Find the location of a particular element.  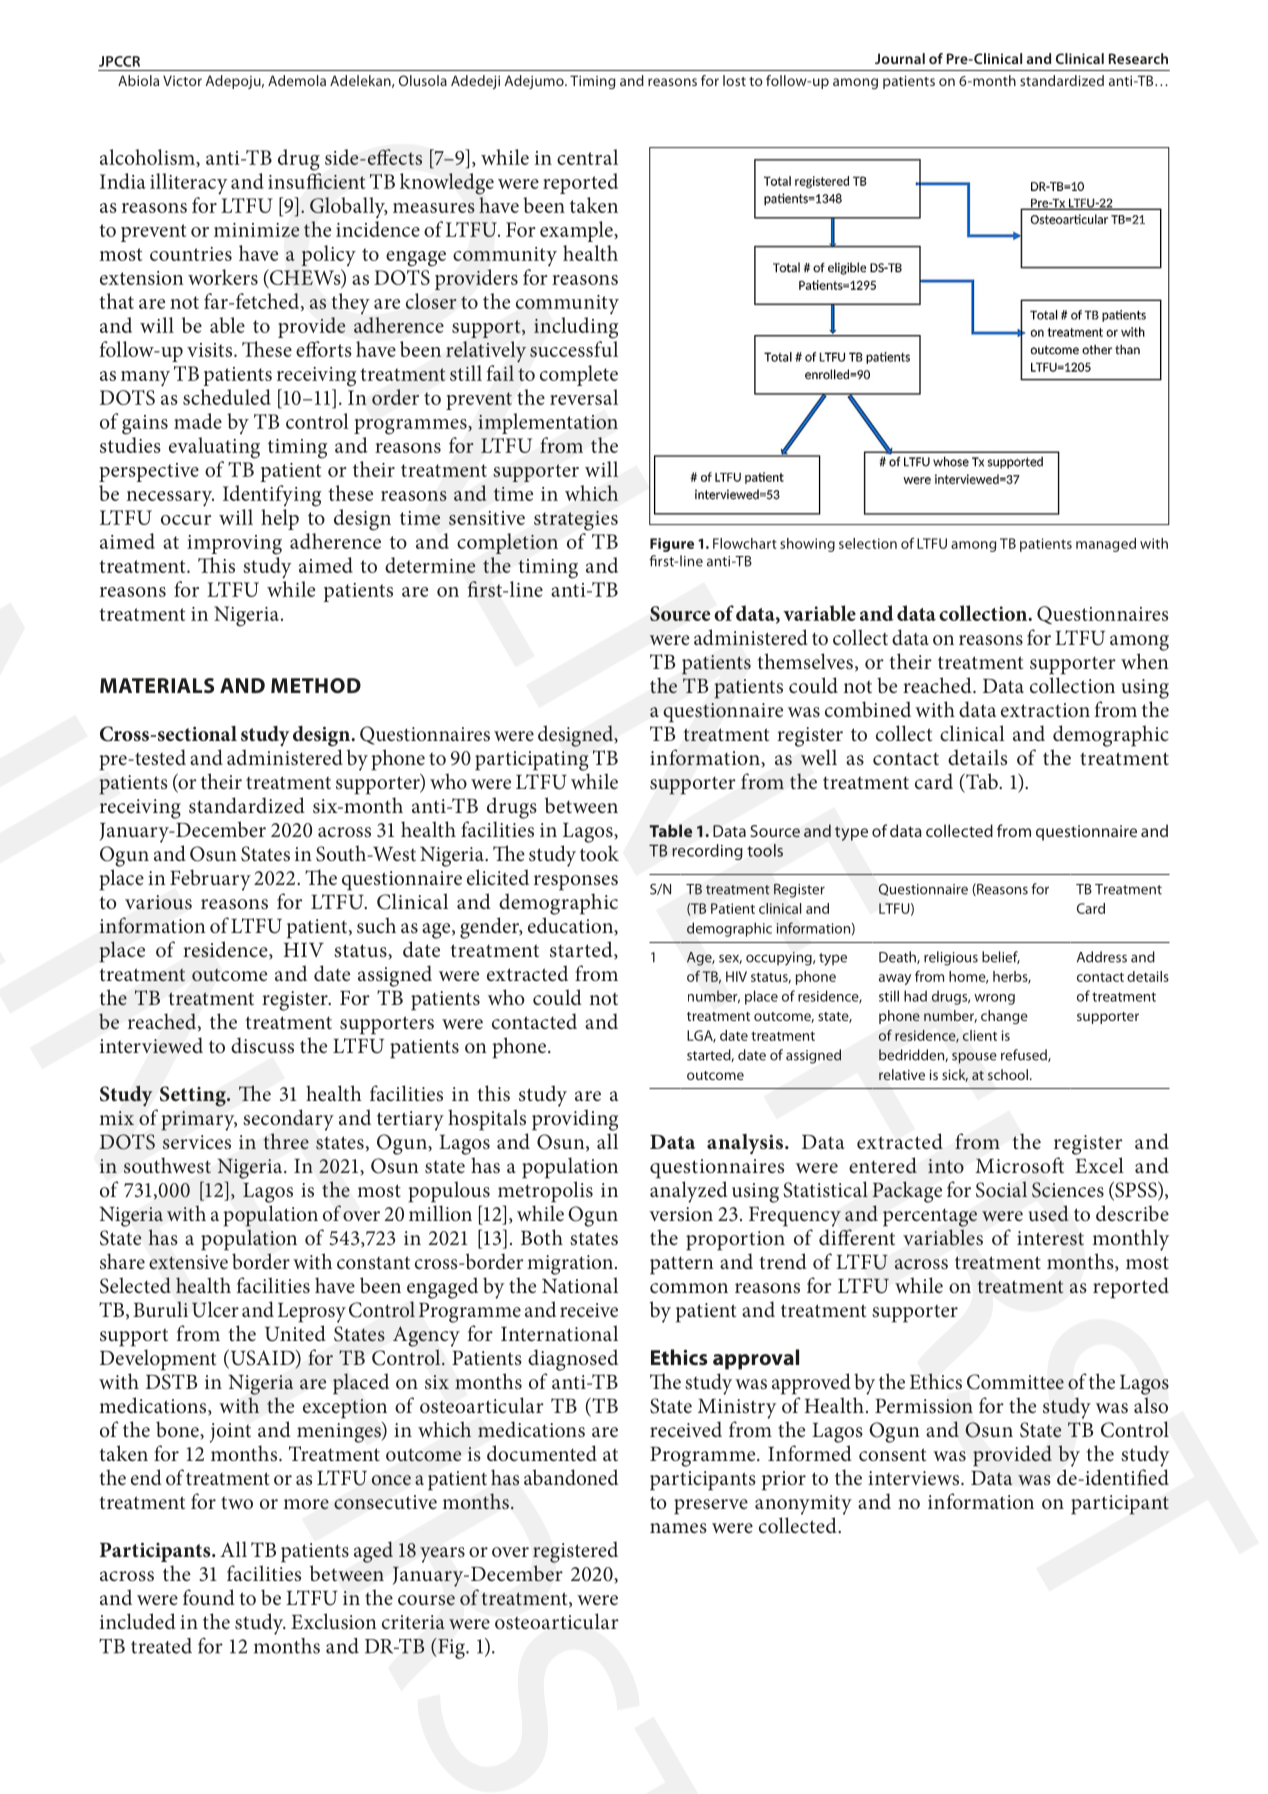

central is located at coordinates (587, 157).
